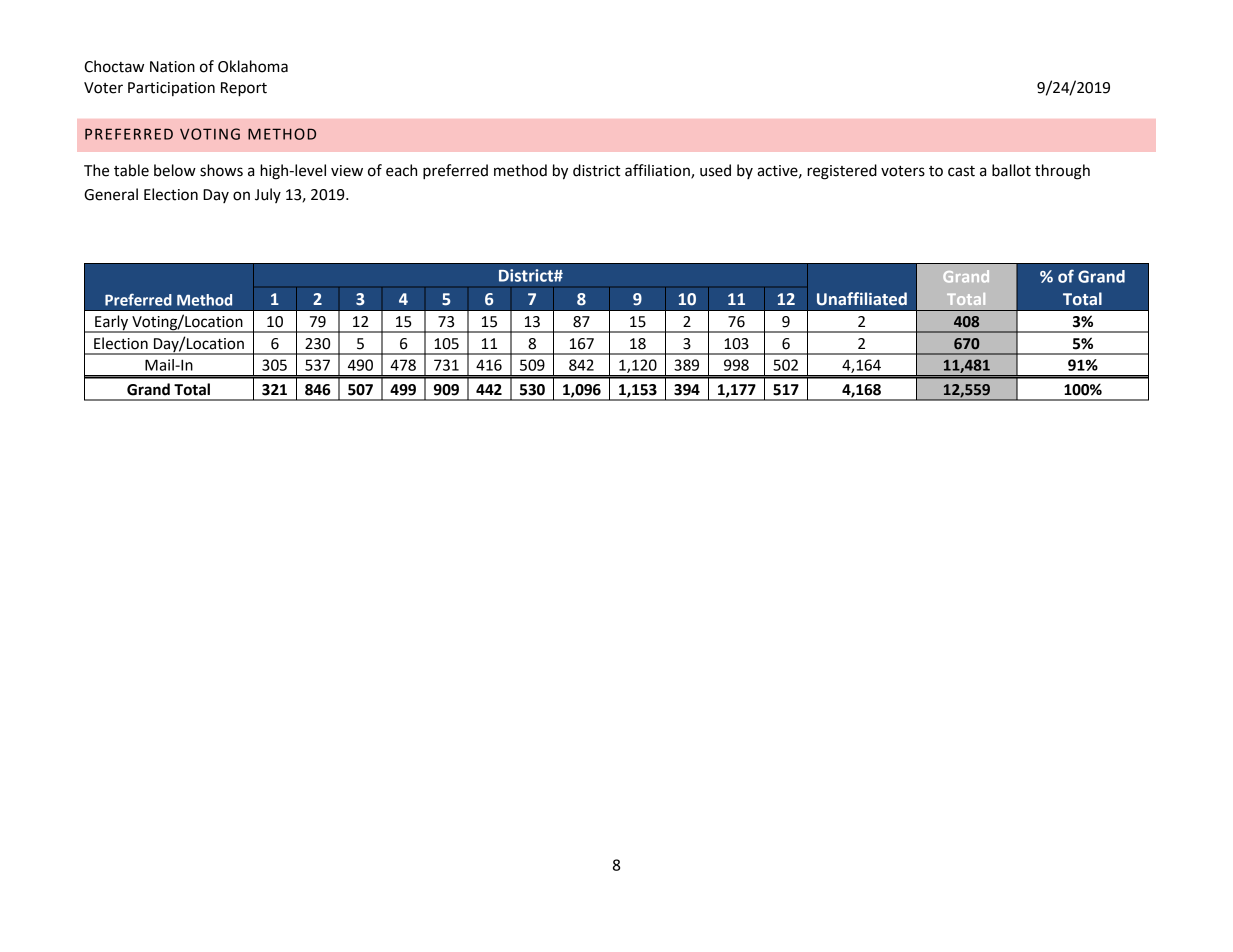 The image size is (1233, 952). What do you see at coordinates (244, 89) in the page?
I see `Report` at bounding box center [244, 89].
